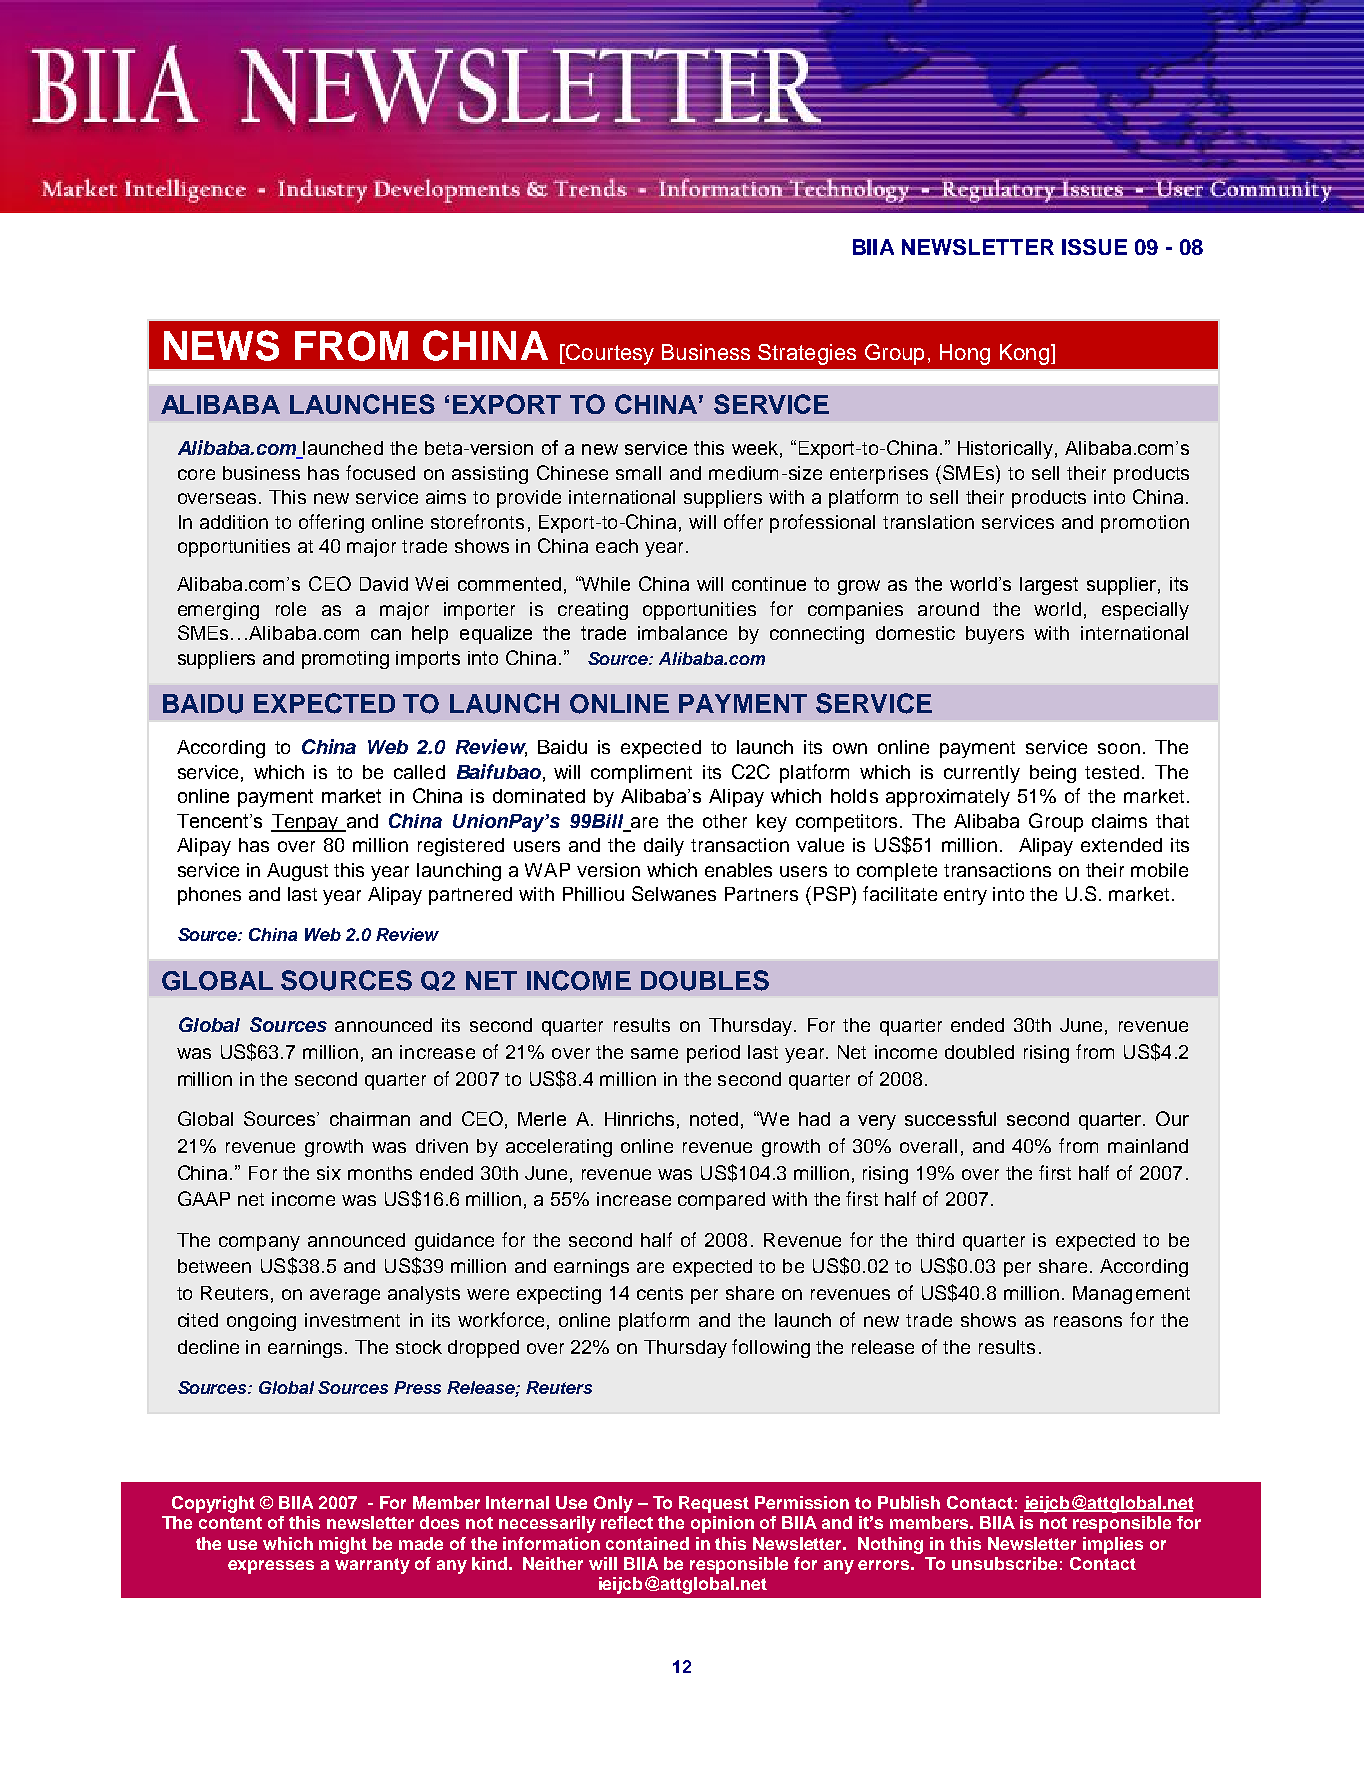 The height and width of the screenshot is (1766, 1364). What do you see at coordinates (609, 354) in the screenshot?
I see `Courtesy` at bounding box center [609, 354].
